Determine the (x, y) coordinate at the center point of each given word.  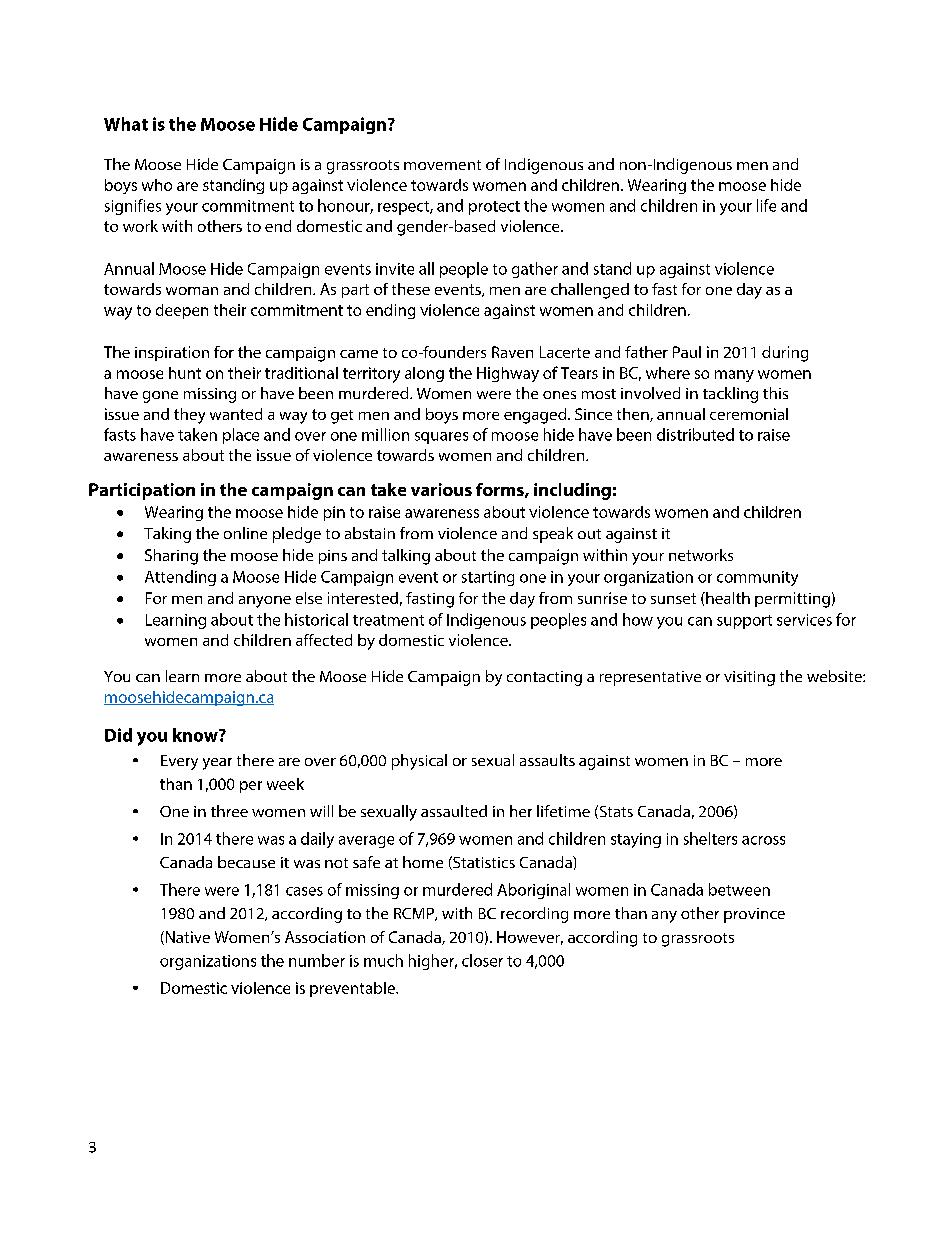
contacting (544, 678)
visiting (749, 678)
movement (442, 165)
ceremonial (749, 414)
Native (186, 938)
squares (441, 438)
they (189, 416)
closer (482, 960)
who (157, 185)
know (196, 735)
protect (494, 208)
